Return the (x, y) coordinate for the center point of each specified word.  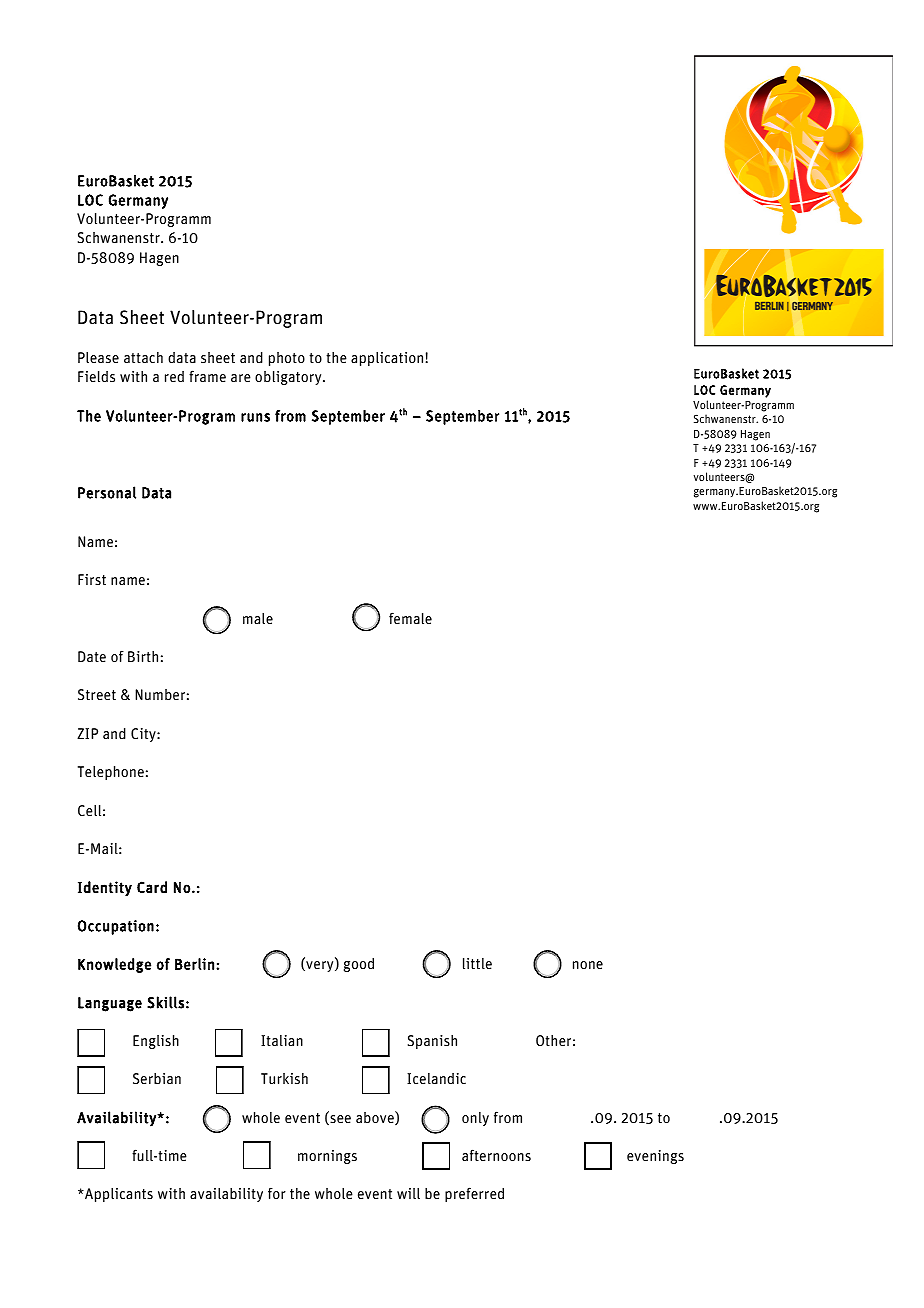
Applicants (118, 1195)
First (92, 579)
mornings (327, 1157)
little (477, 963)
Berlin (194, 964)
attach (143, 357)
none (588, 965)
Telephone (111, 773)
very (320, 966)
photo (287, 359)
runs (255, 417)
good (359, 965)
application (387, 359)
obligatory (289, 378)
